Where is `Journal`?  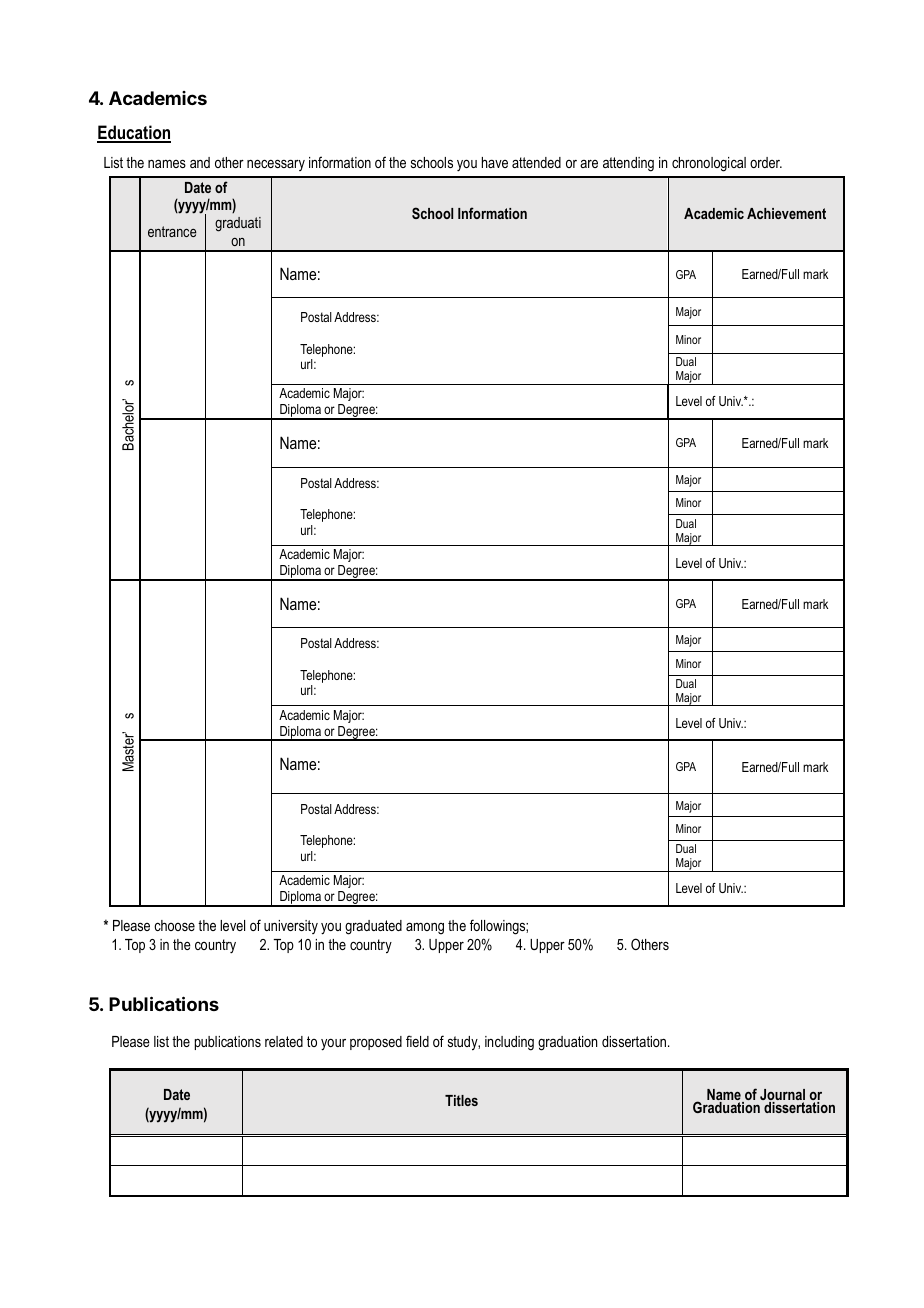 Journal is located at coordinates (782, 1096).
